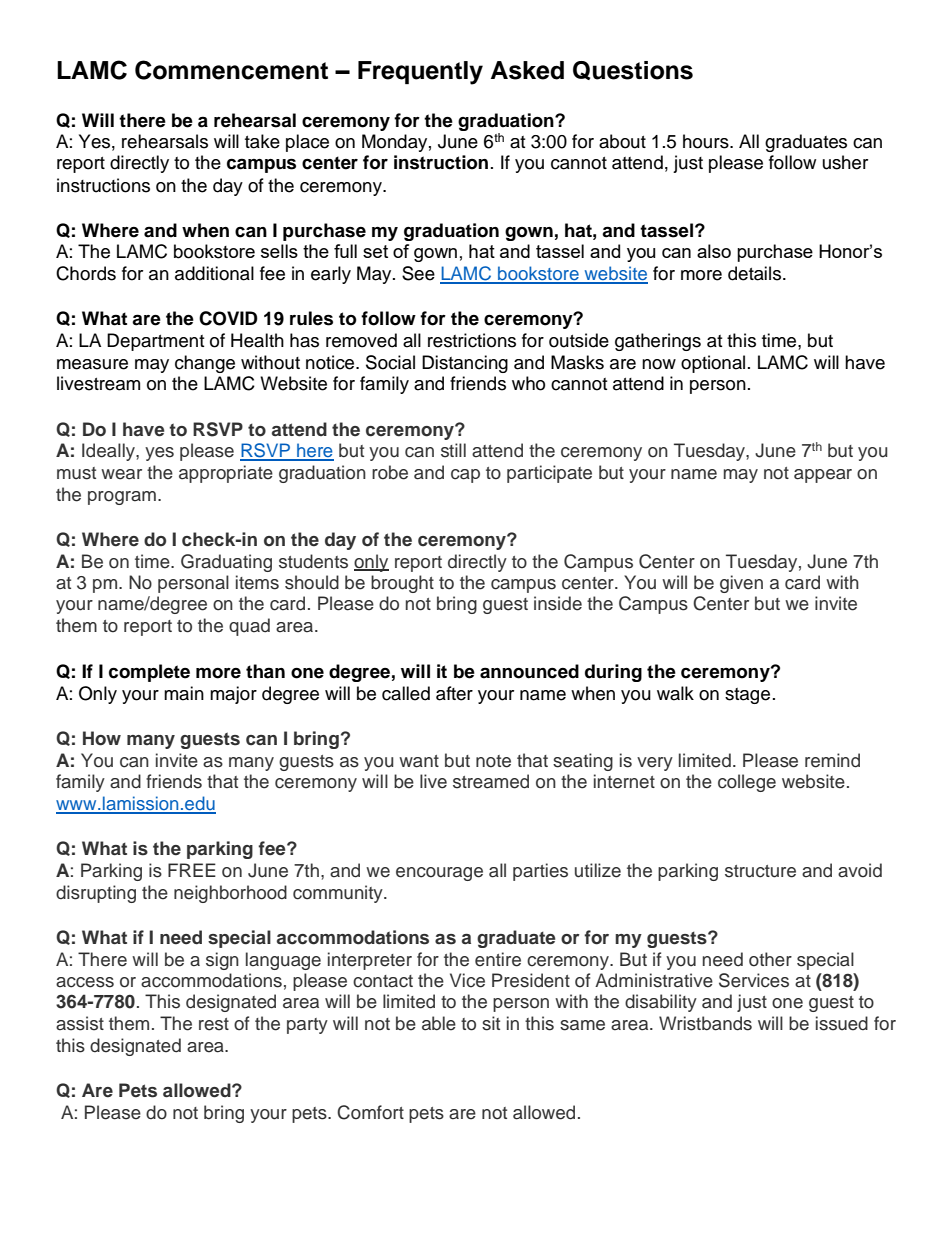 Image resolution: width=952 pixels, height=1233 pixels. What do you see at coordinates (226, 563) in the image?
I see `Graduating` at bounding box center [226, 563].
